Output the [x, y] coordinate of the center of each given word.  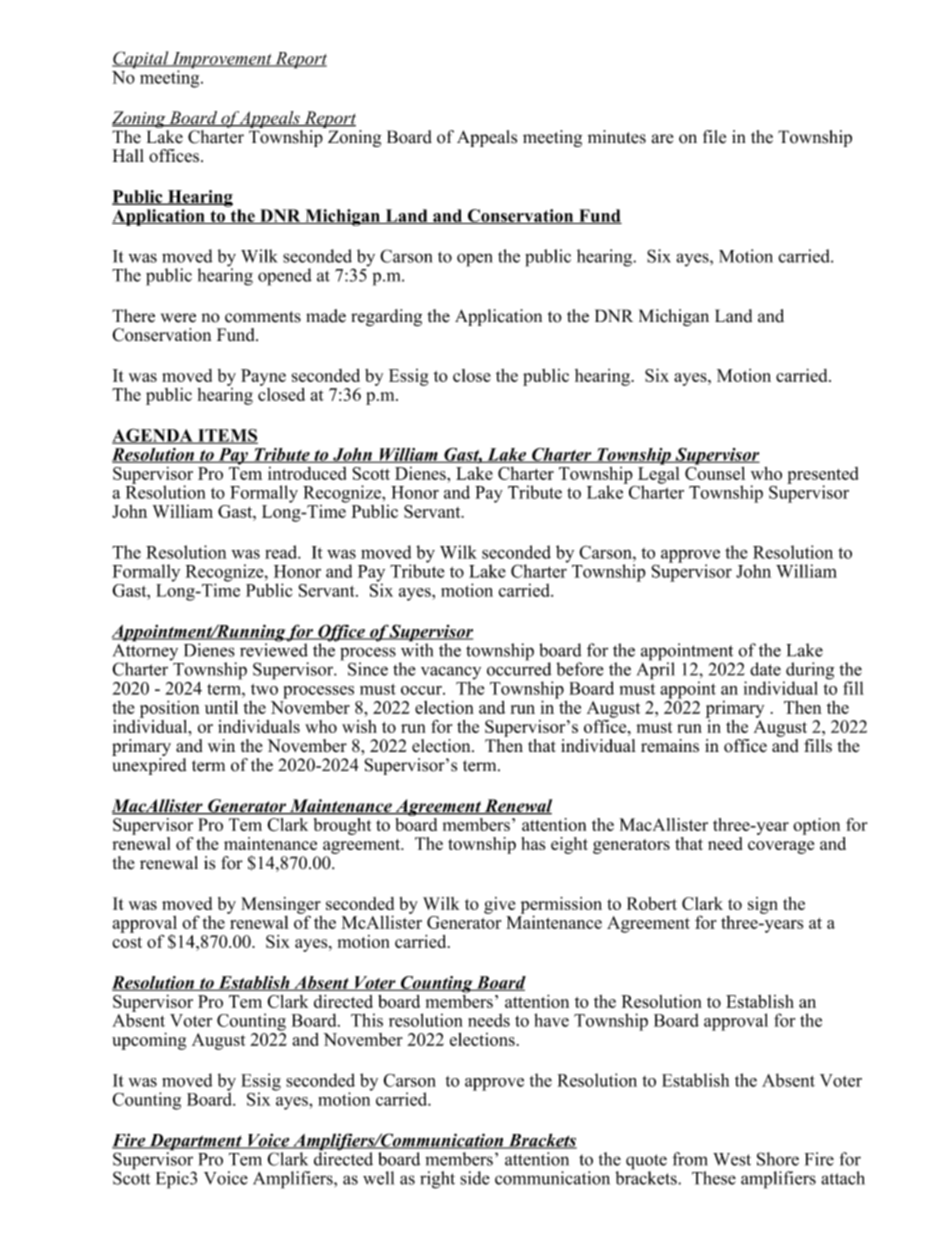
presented [823, 476]
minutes [617, 137]
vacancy [451, 674]
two [264, 689]
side [475, 1178]
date [765, 669]
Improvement [222, 61]
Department [195, 1143]
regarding [386, 317]
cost [127, 942]
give [499, 905]
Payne [263, 377]
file [714, 137]
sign [763, 905]
